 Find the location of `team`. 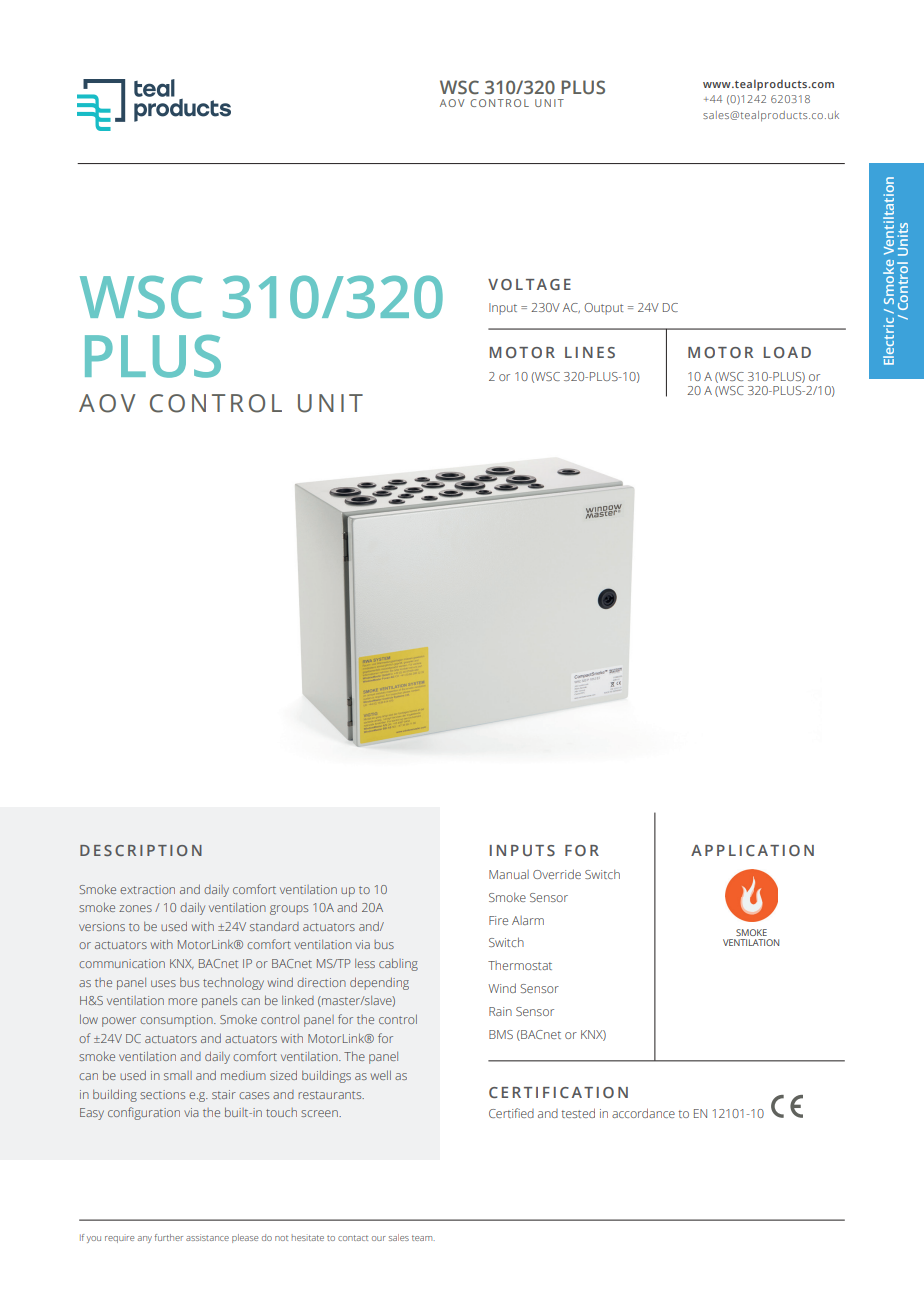

team is located at coordinates (423, 1238).
